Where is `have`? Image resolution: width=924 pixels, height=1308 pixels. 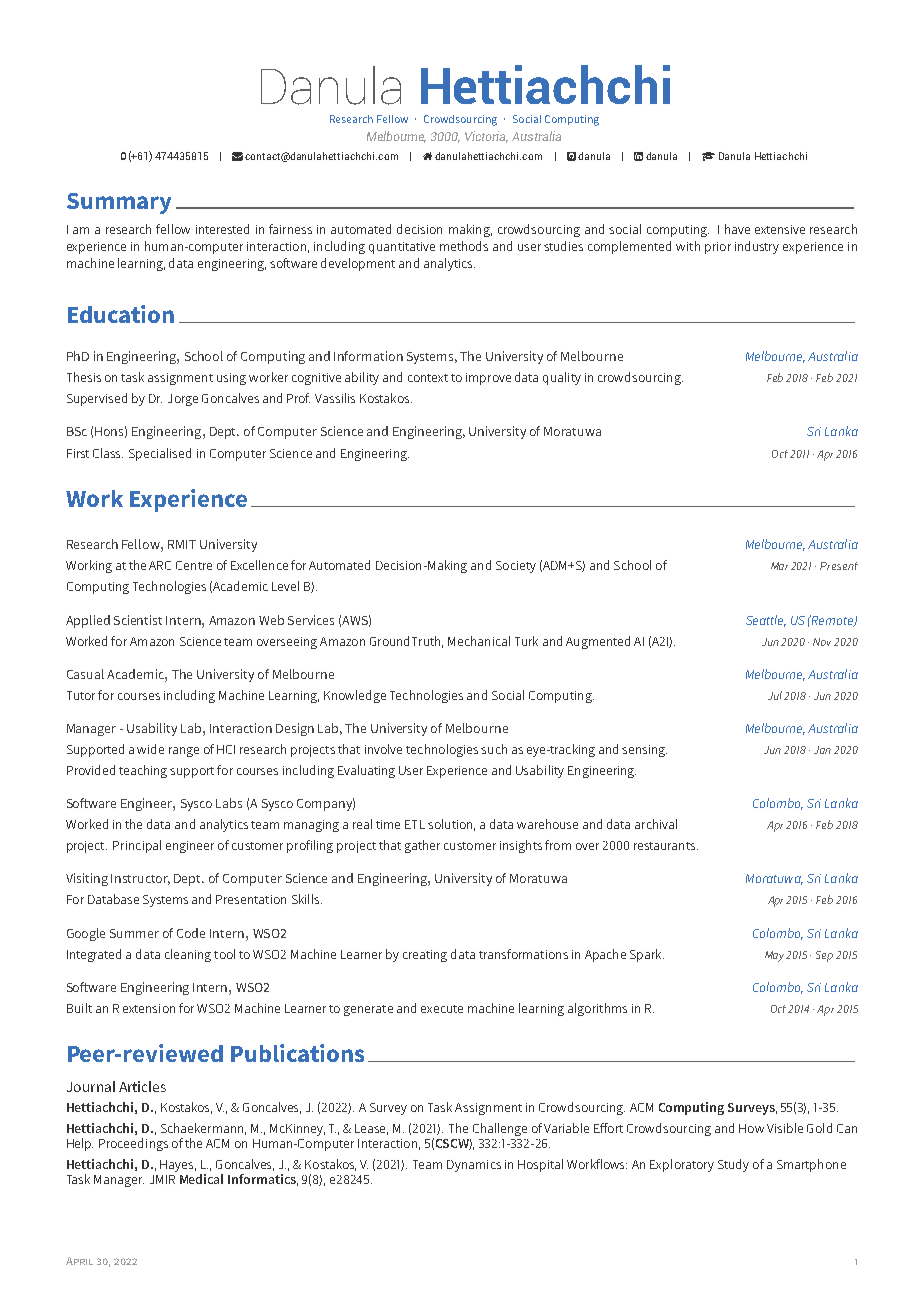 have is located at coordinates (737, 229).
